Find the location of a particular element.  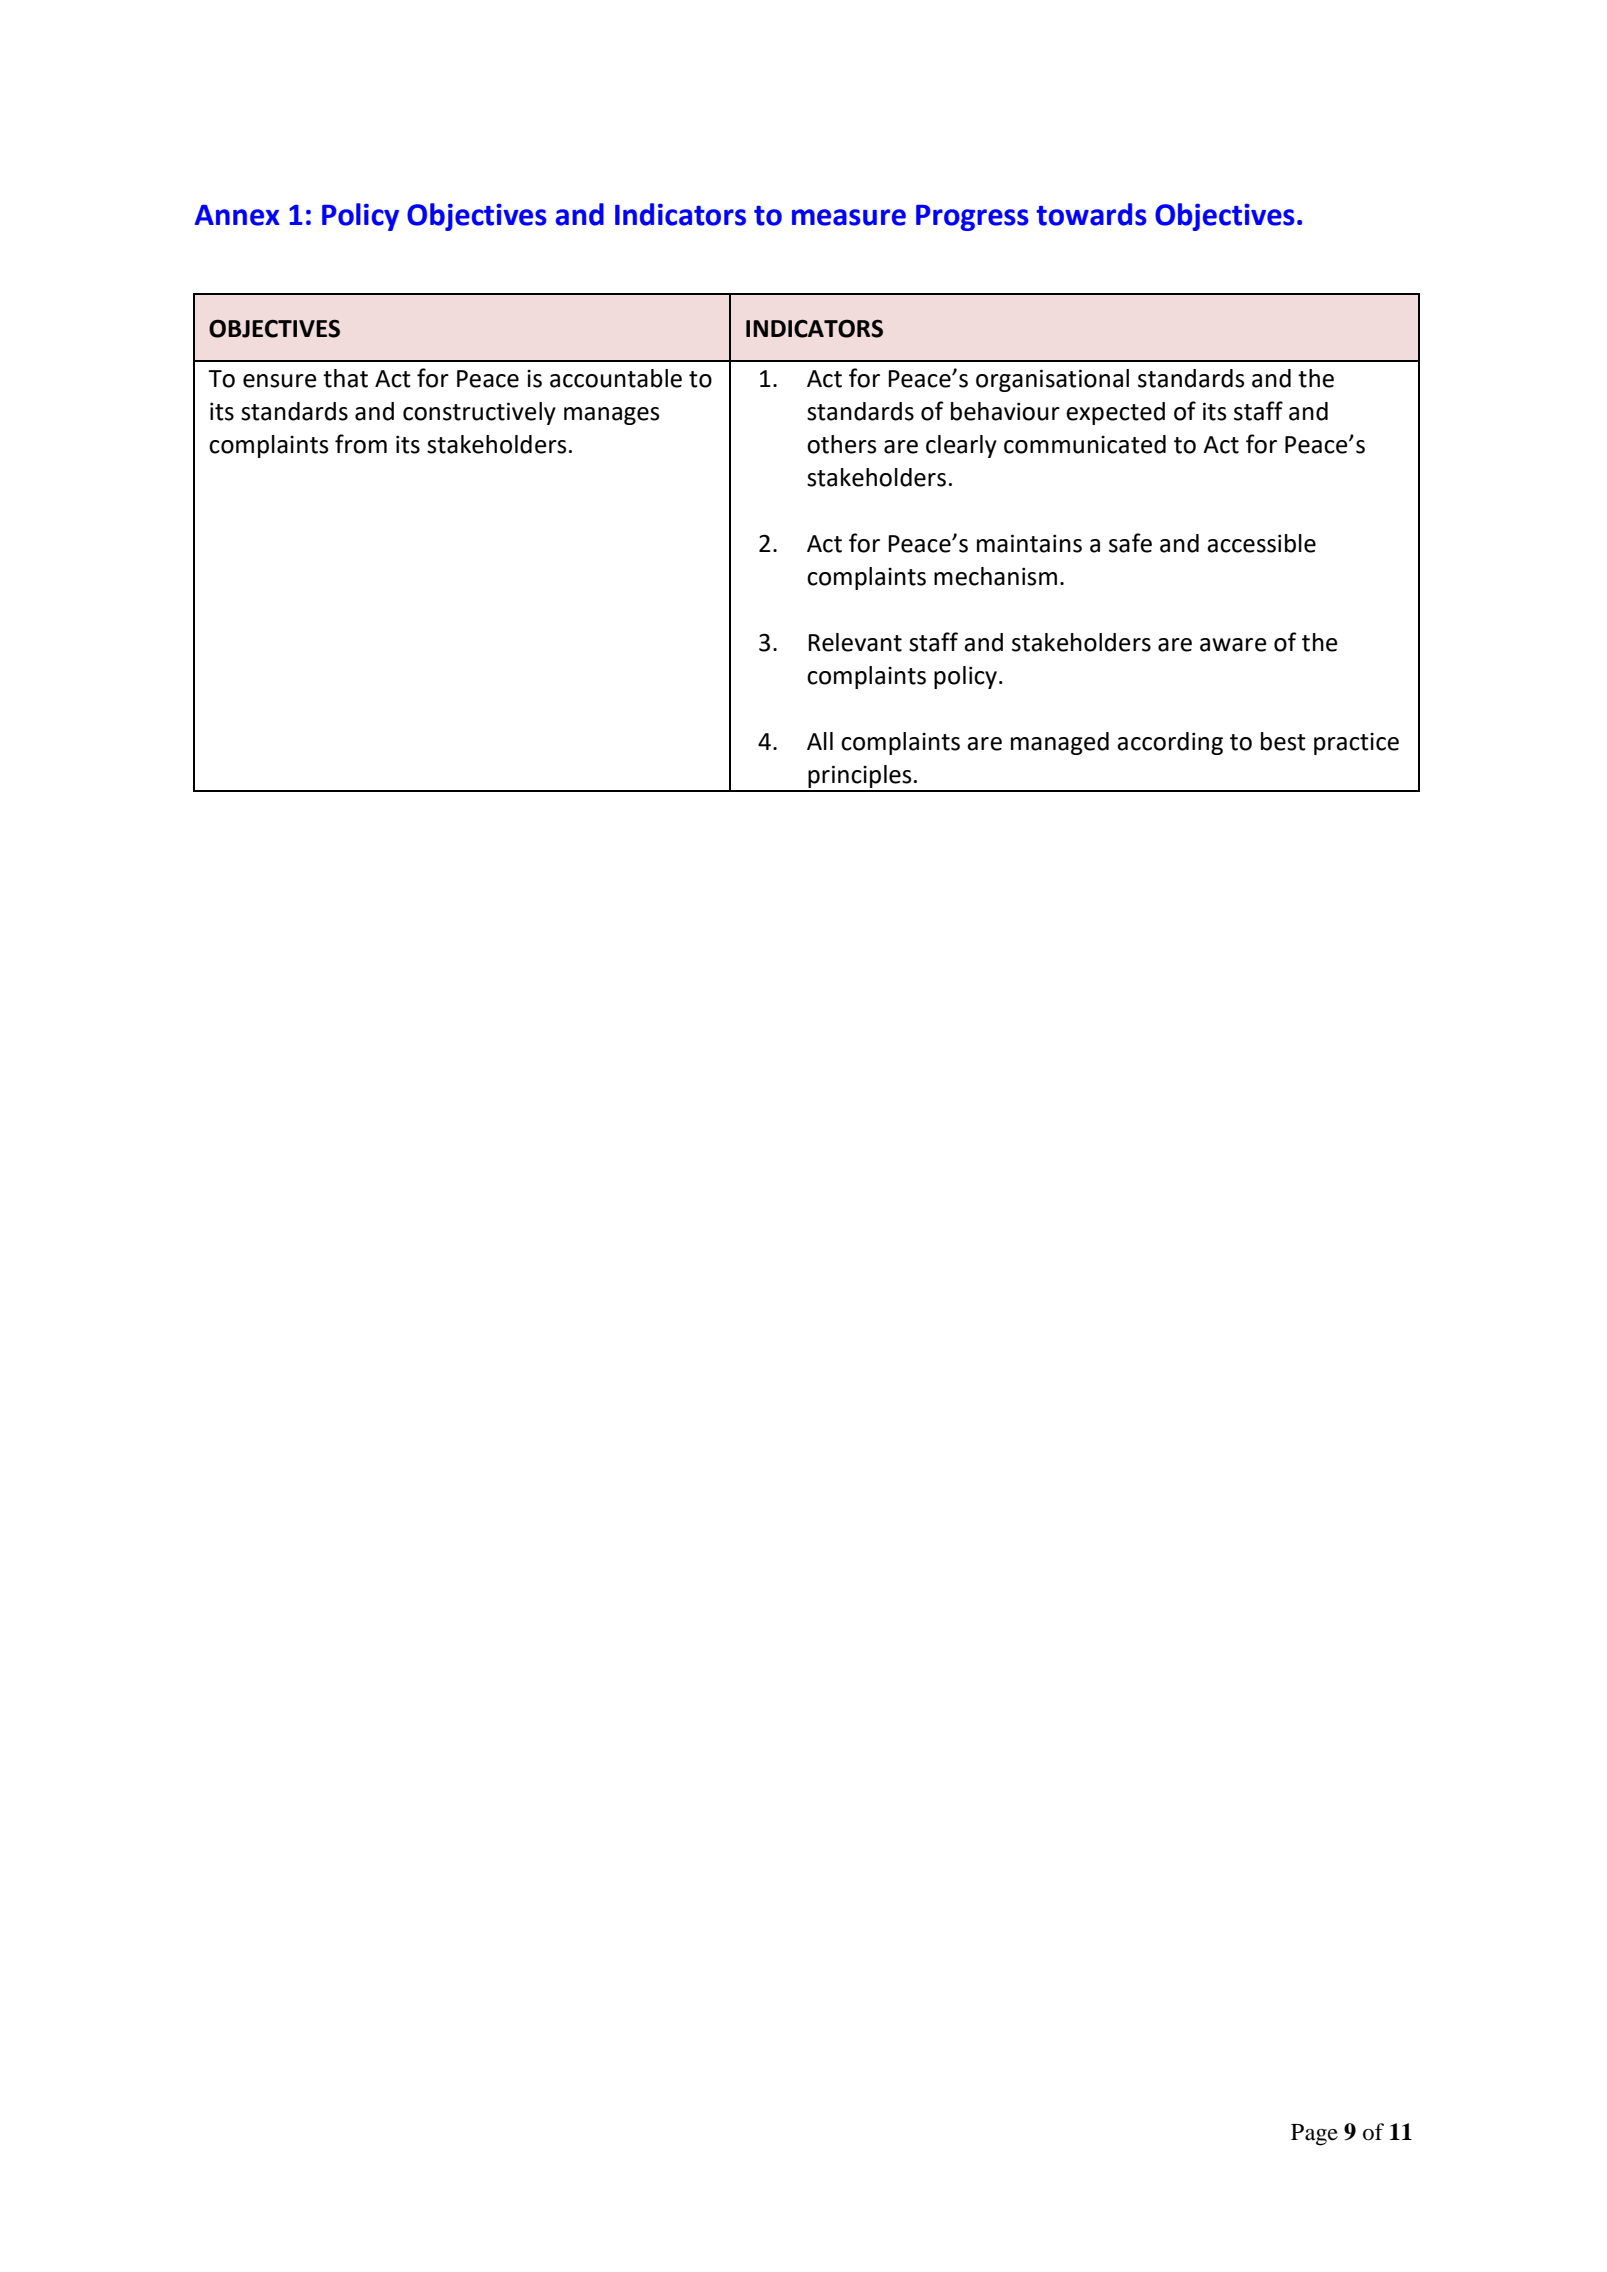

best is located at coordinates (1283, 741).
